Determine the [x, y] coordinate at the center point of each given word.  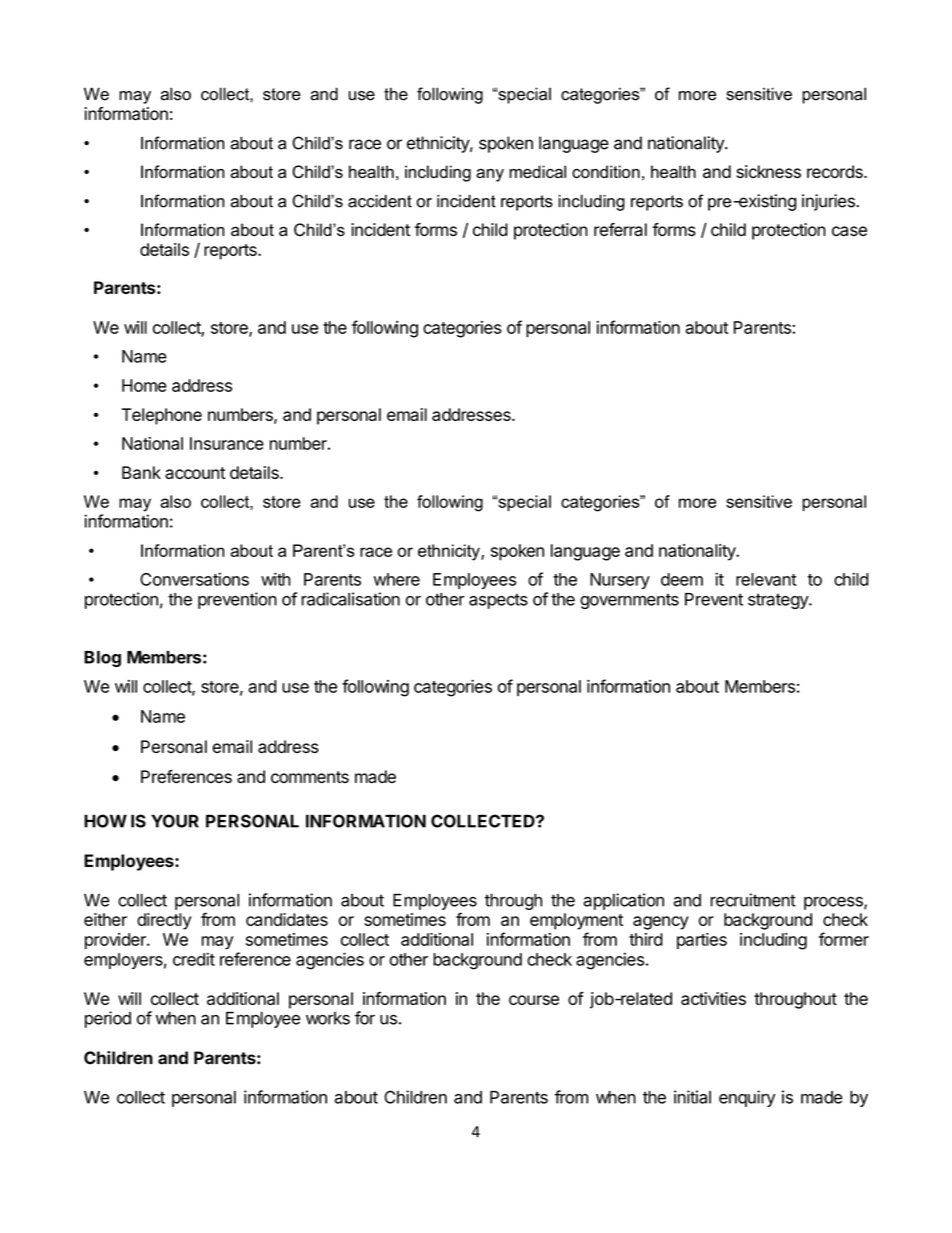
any [490, 175]
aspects [498, 601]
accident [380, 201]
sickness [769, 171]
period [108, 1019]
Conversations [194, 579]
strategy [779, 601]
